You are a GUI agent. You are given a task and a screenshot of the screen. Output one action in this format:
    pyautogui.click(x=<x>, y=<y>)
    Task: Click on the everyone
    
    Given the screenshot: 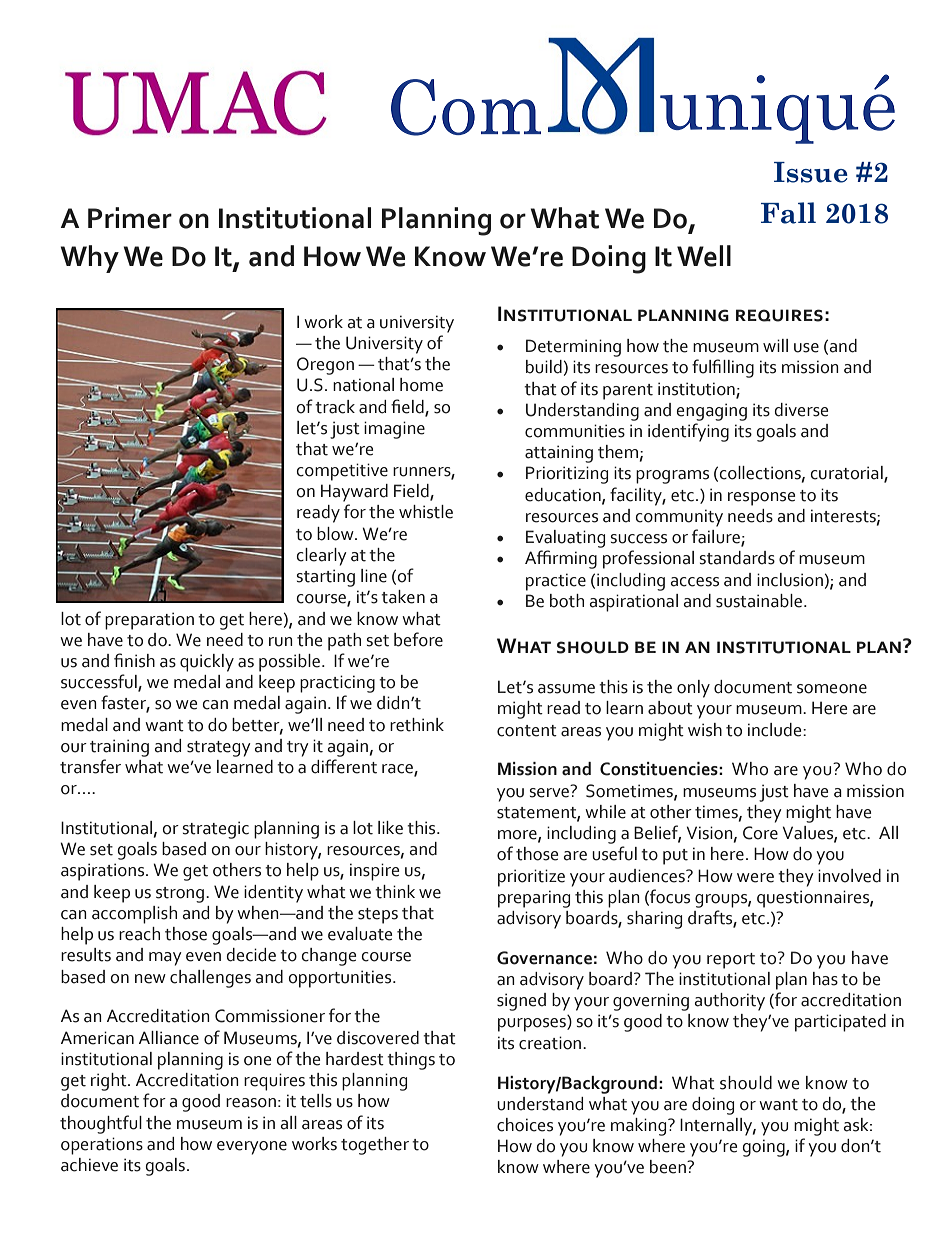 What is the action you would take?
    pyautogui.click(x=252, y=1148)
